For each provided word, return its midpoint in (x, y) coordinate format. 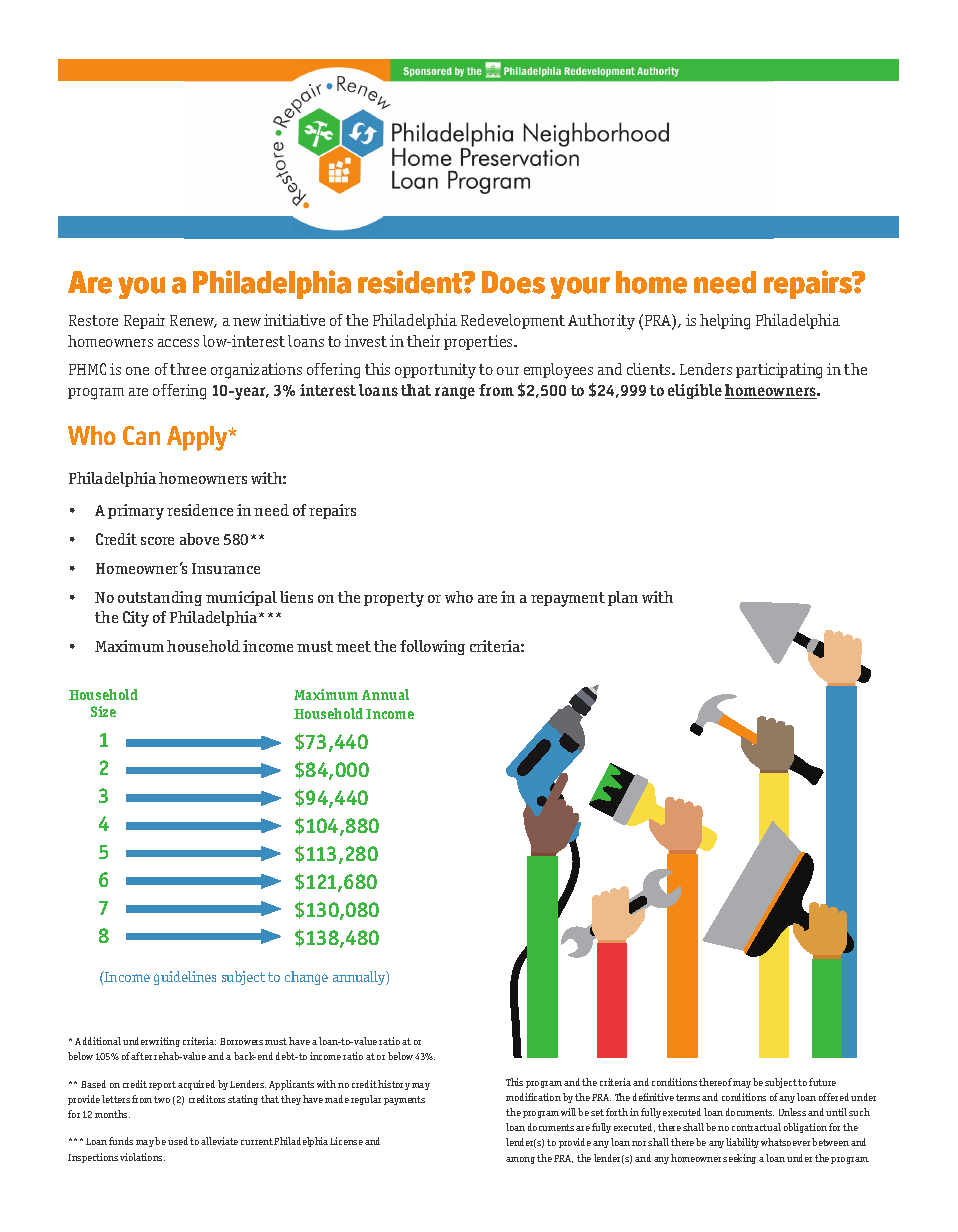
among (520, 1160)
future (822, 1082)
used (178, 1141)
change (306, 978)
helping (725, 322)
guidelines (185, 978)
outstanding (160, 598)
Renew (193, 321)
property (394, 599)
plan (623, 598)
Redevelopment (513, 321)
